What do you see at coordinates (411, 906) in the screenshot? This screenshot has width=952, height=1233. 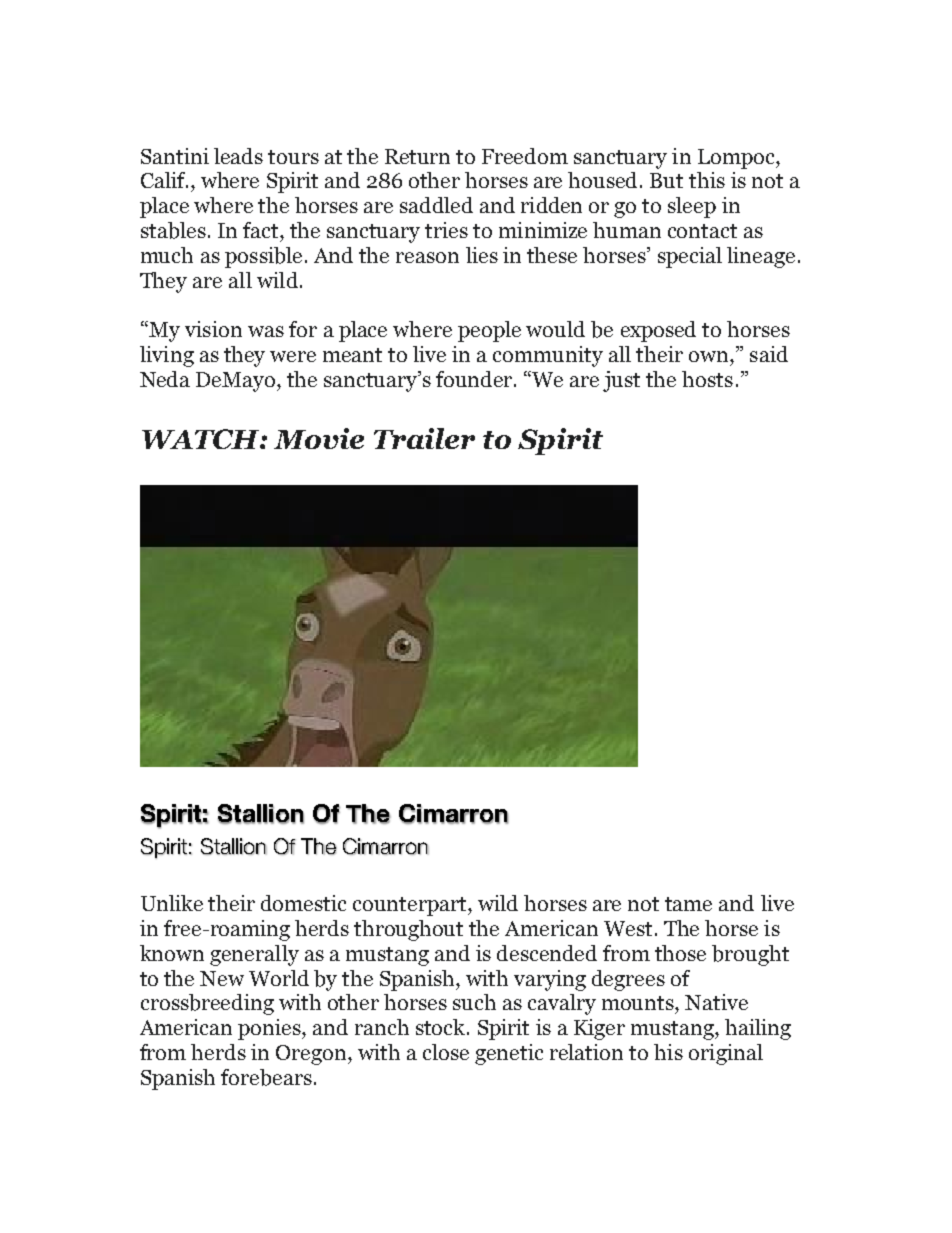 I see `counterpart` at bounding box center [411, 906].
